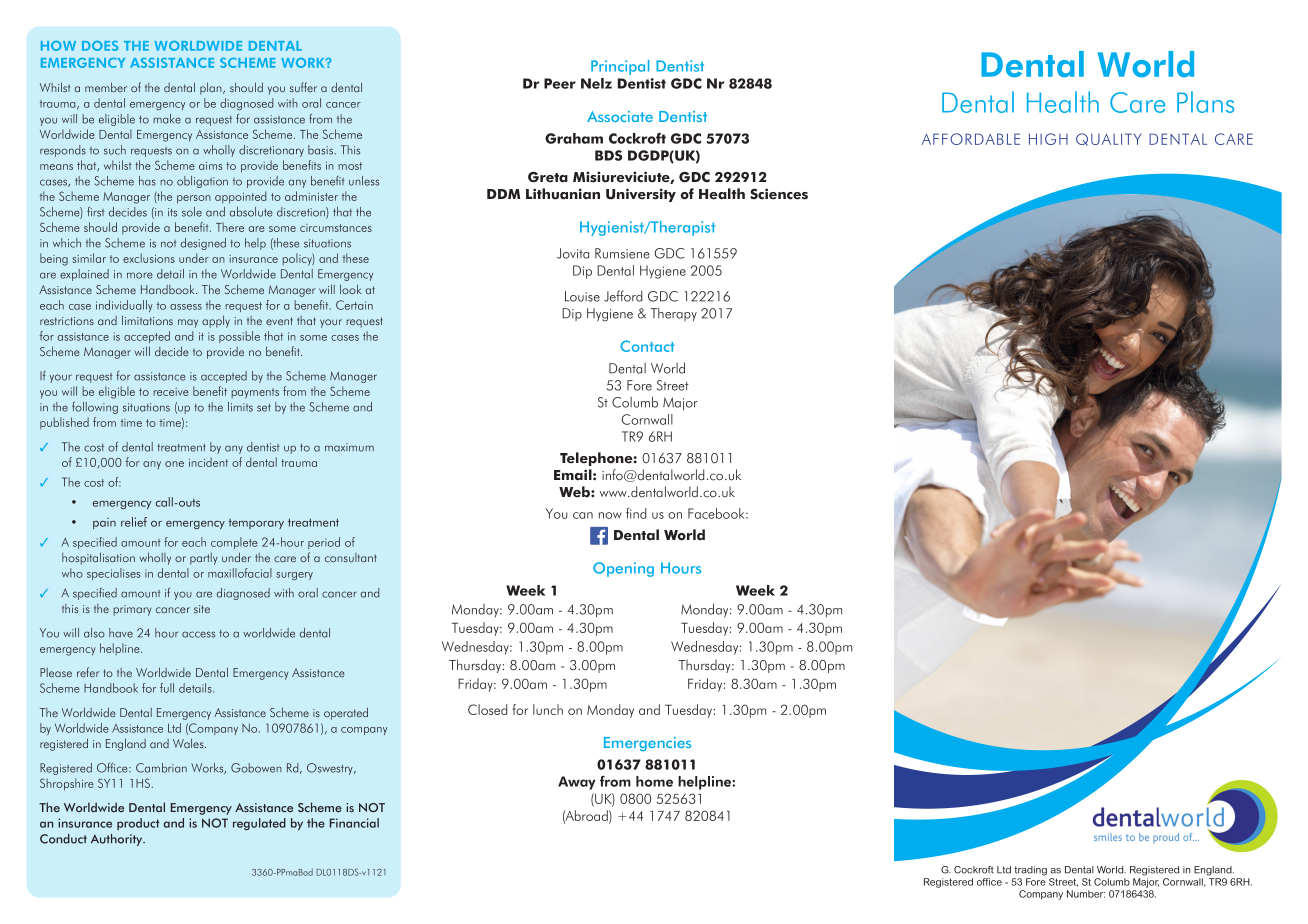 Image resolution: width=1308 pixels, height=924 pixels. What do you see at coordinates (118, 840) in the screenshot?
I see `Authority` at bounding box center [118, 840].
